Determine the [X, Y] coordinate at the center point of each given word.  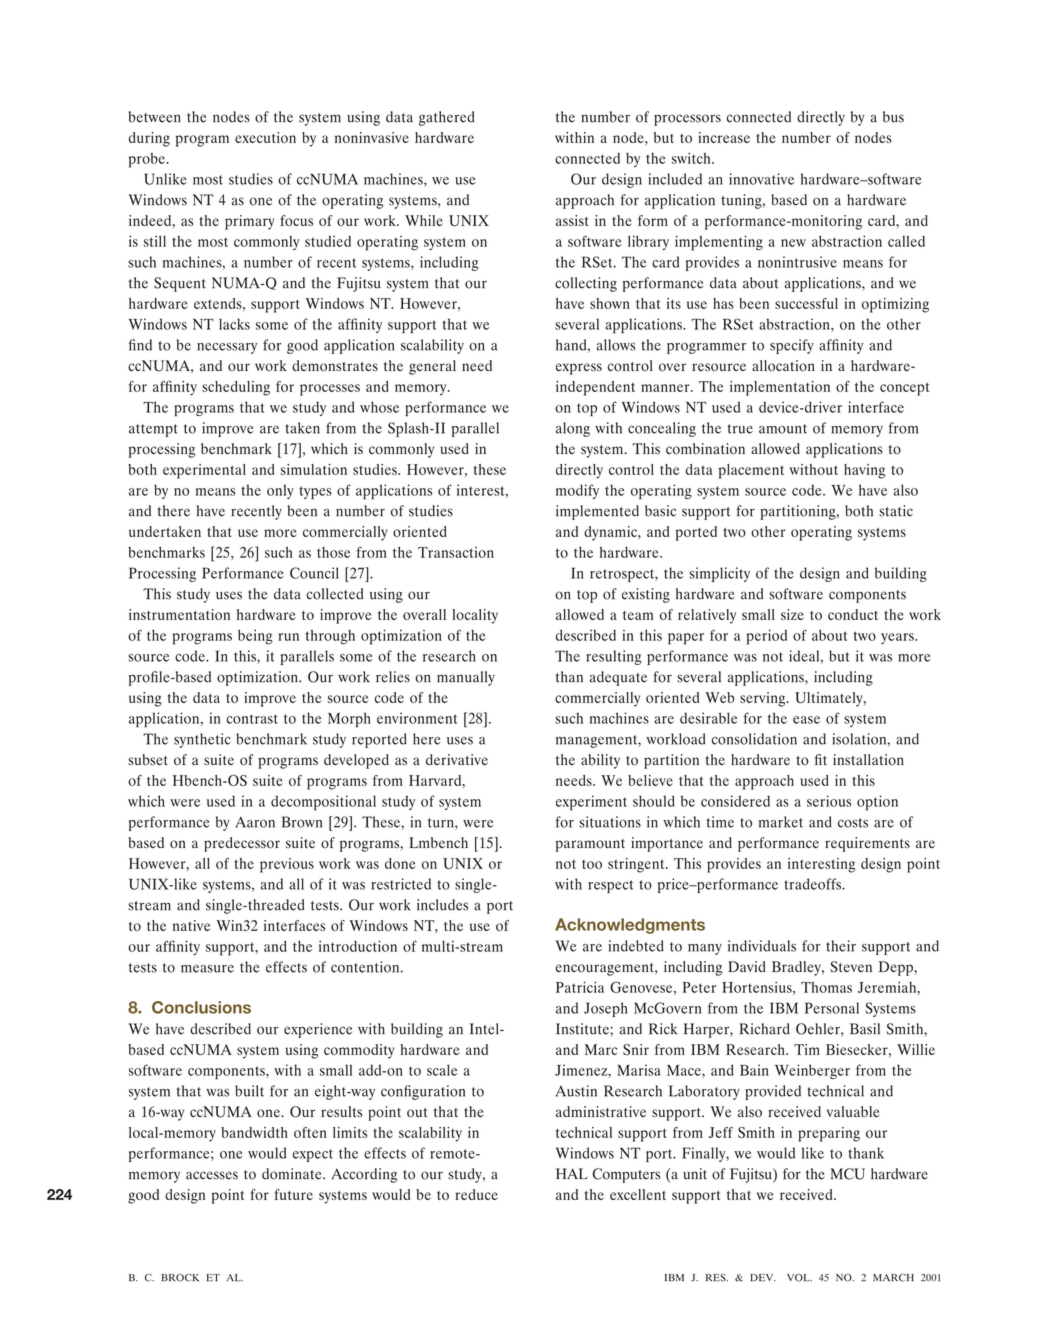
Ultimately [830, 699]
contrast [252, 719]
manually [466, 678]
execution [265, 137]
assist [572, 220]
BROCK [180, 1278]
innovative [761, 179]
